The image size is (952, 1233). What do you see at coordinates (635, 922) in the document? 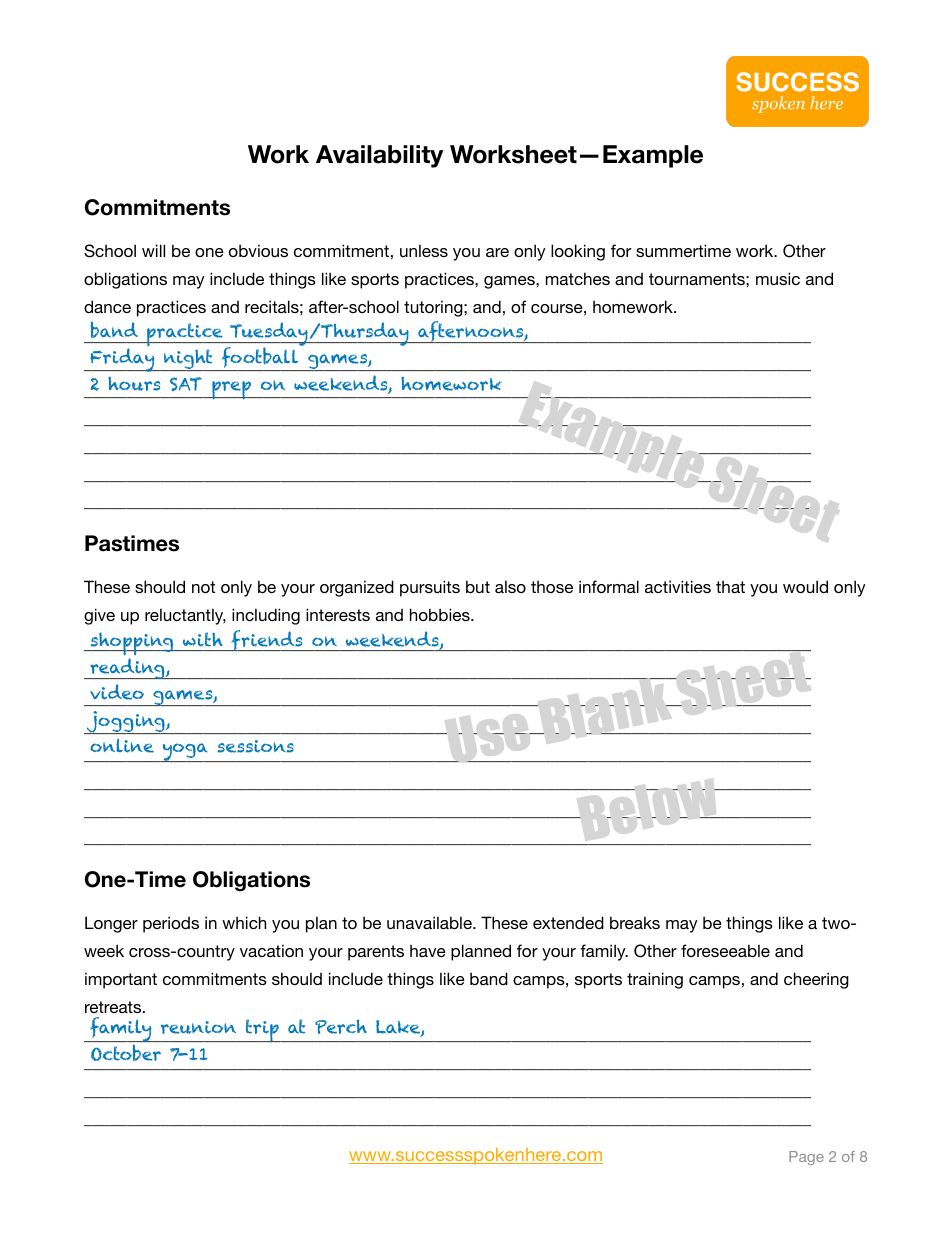
I see `breaks` at bounding box center [635, 922].
